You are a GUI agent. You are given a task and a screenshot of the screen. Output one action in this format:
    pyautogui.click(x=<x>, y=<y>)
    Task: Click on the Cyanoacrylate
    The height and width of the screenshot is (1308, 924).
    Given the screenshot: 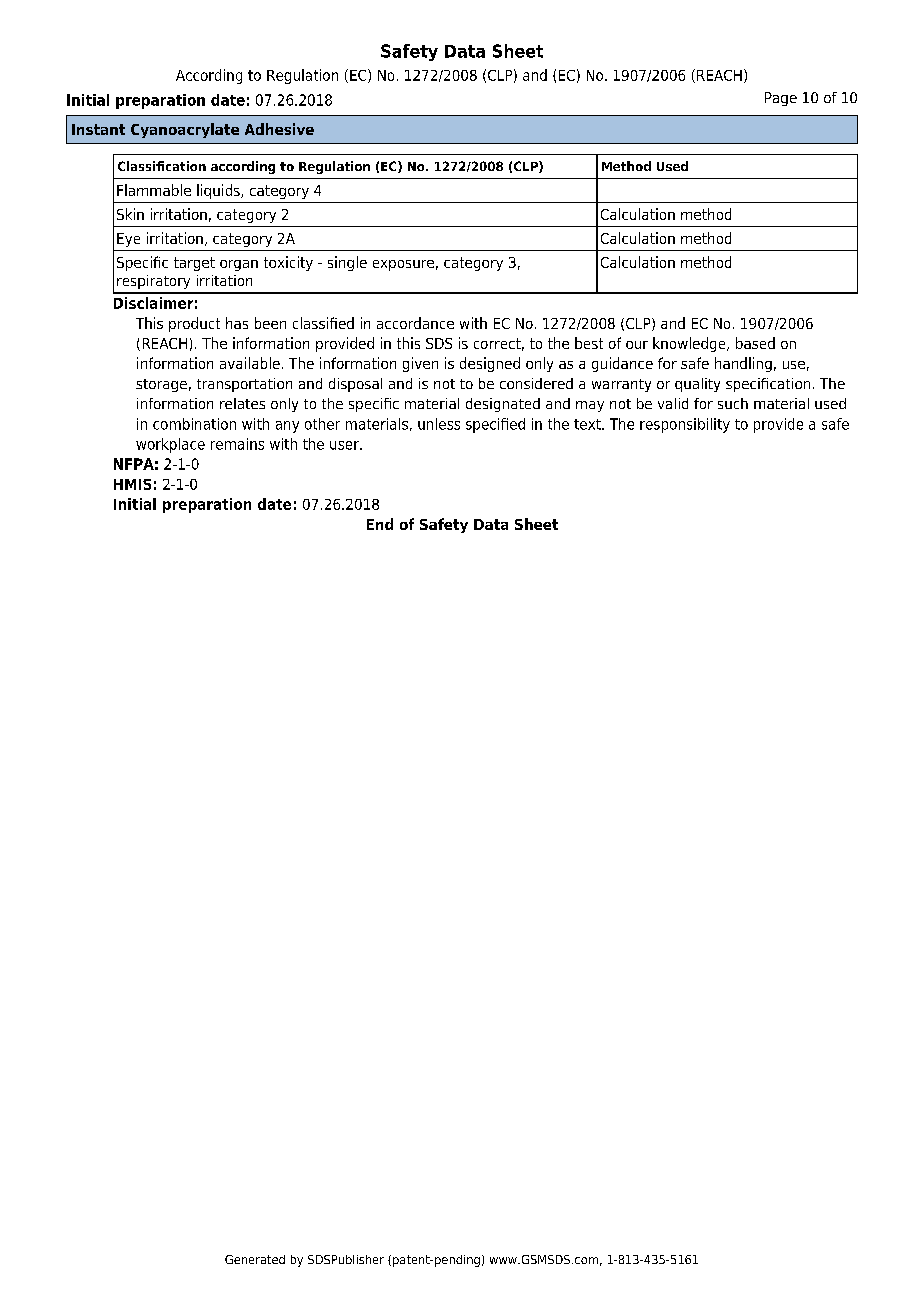 What is the action you would take?
    pyautogui.click(x=185, y=130)
